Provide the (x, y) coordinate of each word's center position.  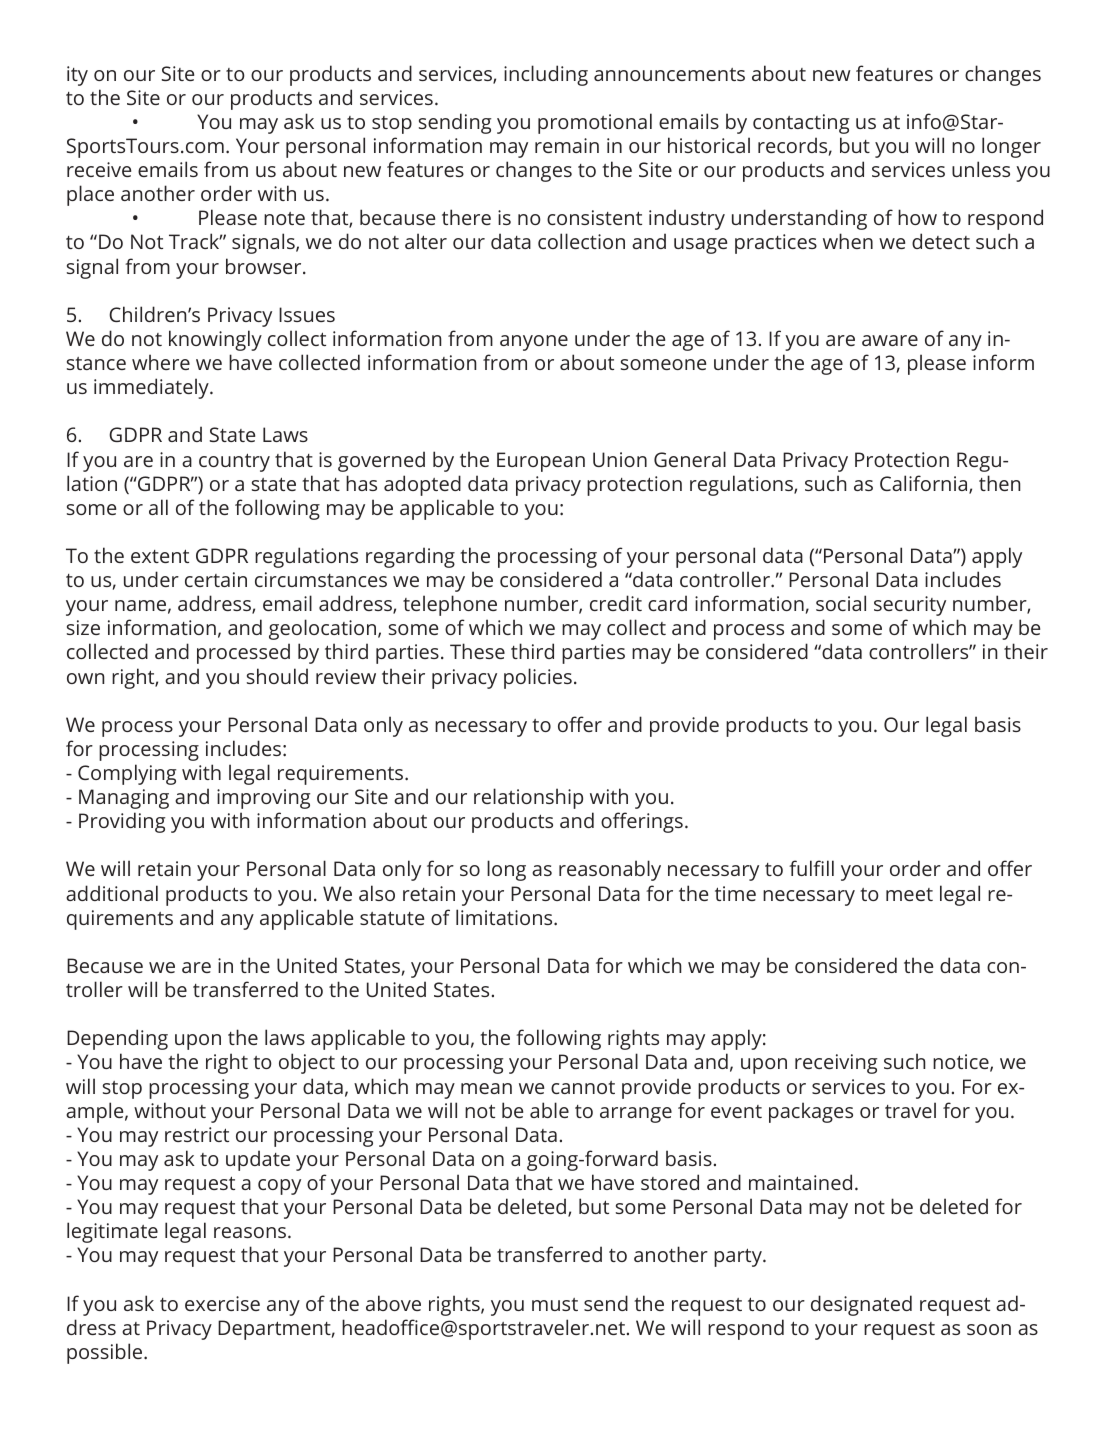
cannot (583, 1087)
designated (861, 1305)
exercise (222, 1303)
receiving (836, 1064)
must (555, 1304)
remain (567, 145)
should (277, 676)
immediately (152, 388)
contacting (801, 124)
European (541, 462)
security (910, 606)
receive (99, 169)
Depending (117, 1039)
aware (890, 340)
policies (538, 678)
